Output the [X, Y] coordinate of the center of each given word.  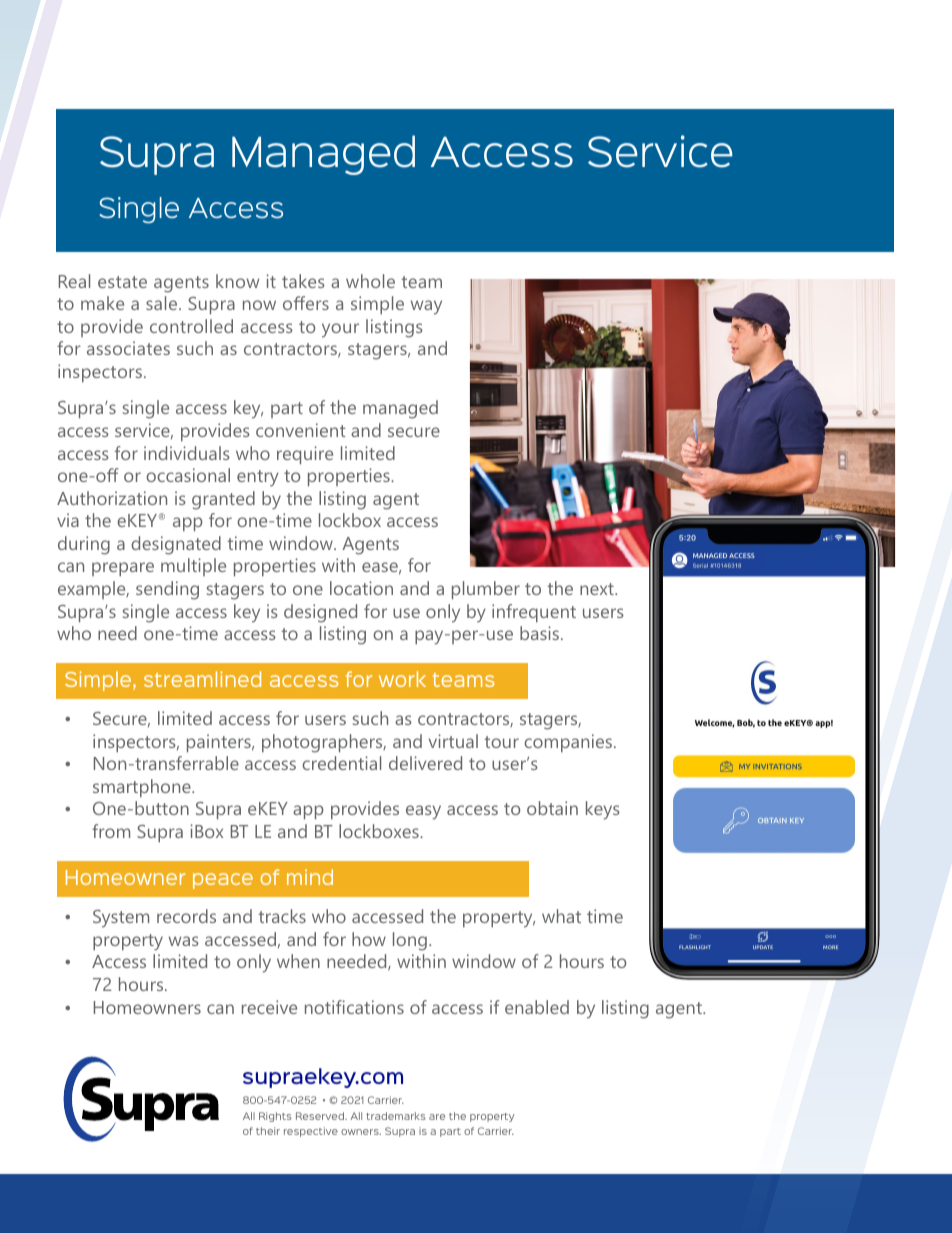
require [305, 455]
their [268, 1131]
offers [306, 303]
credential [341, 763]
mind [310, 877]
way [426, 307]
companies [568, 743]
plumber [486, 590]
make [102, 303]
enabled [537, 1007]
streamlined [202, 679]
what [561, 916]
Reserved [321, 1116]
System [121, 919]
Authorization [112, 498]
